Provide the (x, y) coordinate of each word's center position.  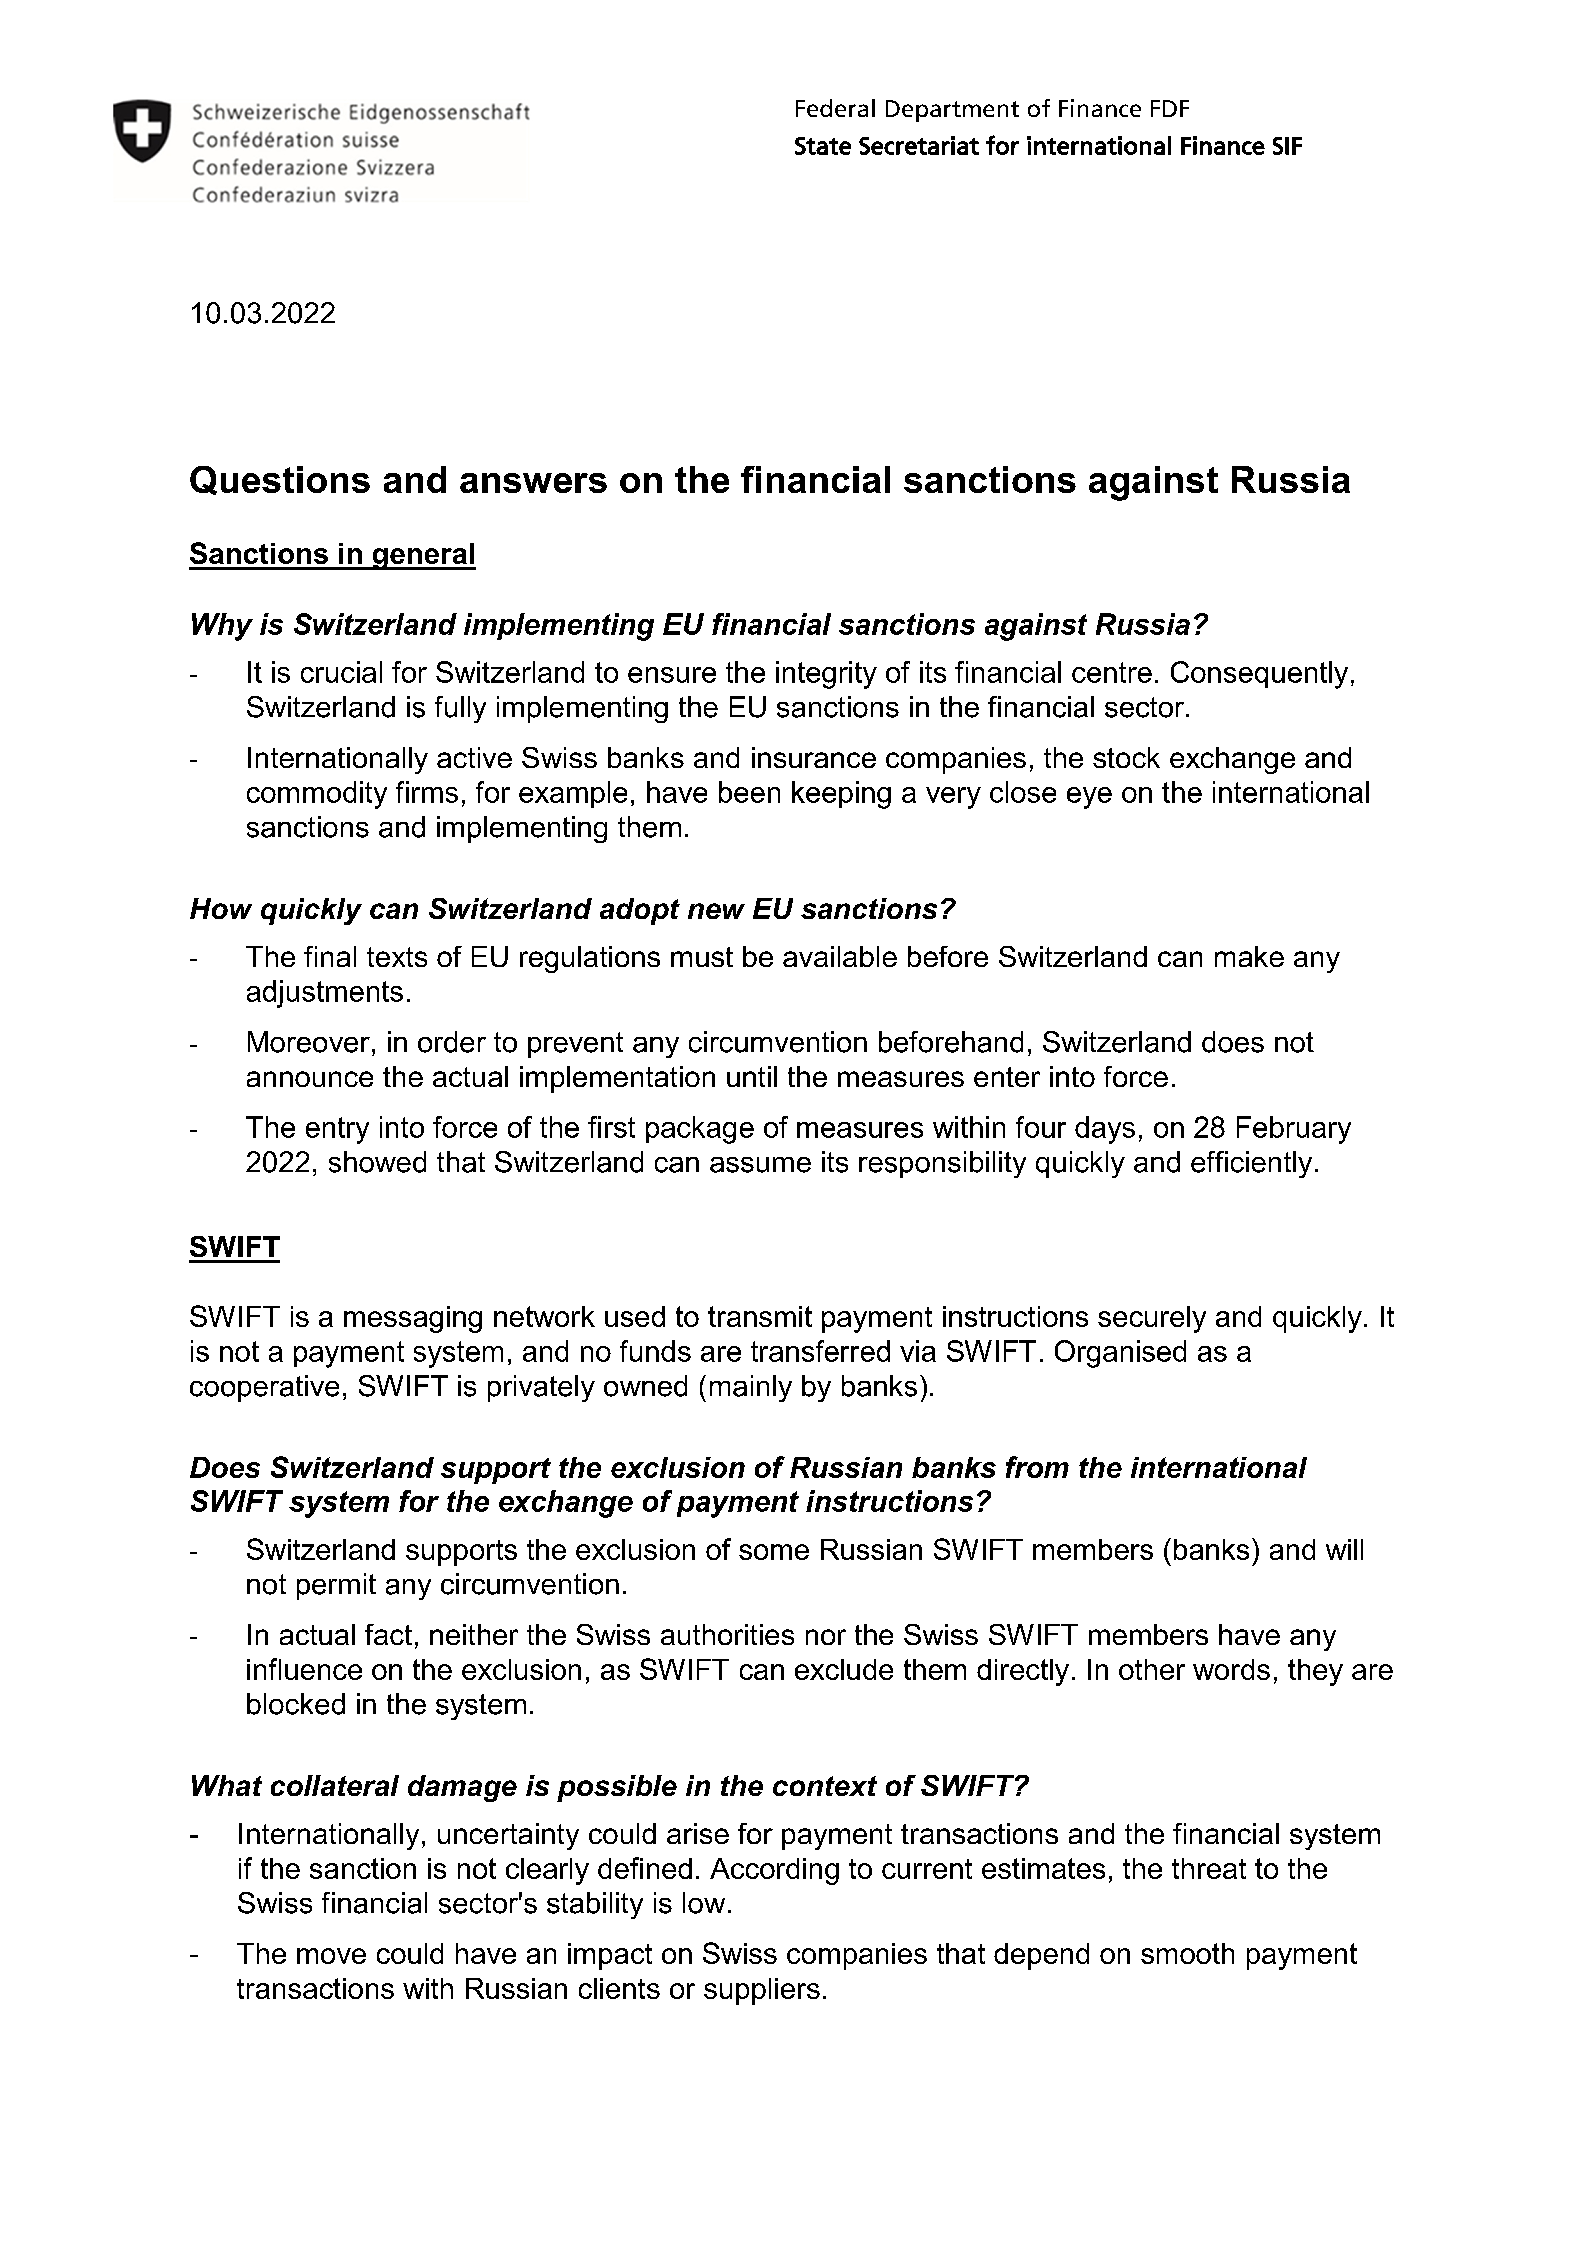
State (823, 146)
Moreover (309, 1042)
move (331, 1956)
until (752, 1076)
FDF (1170, 108)
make (1249, 956)
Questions (280, 480)
